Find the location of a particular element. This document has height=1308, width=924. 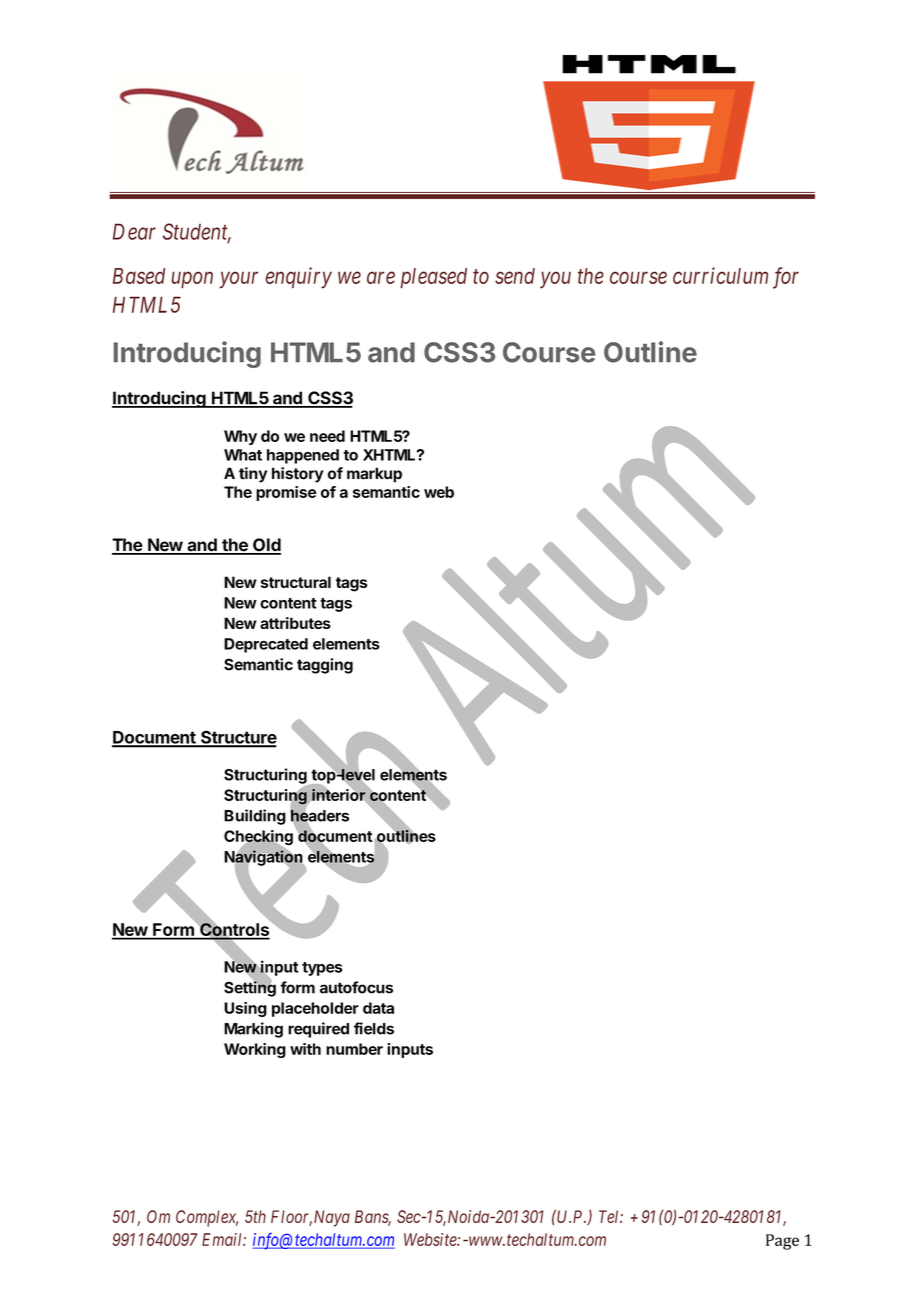

tagging is located at coordinates (325, 666).
